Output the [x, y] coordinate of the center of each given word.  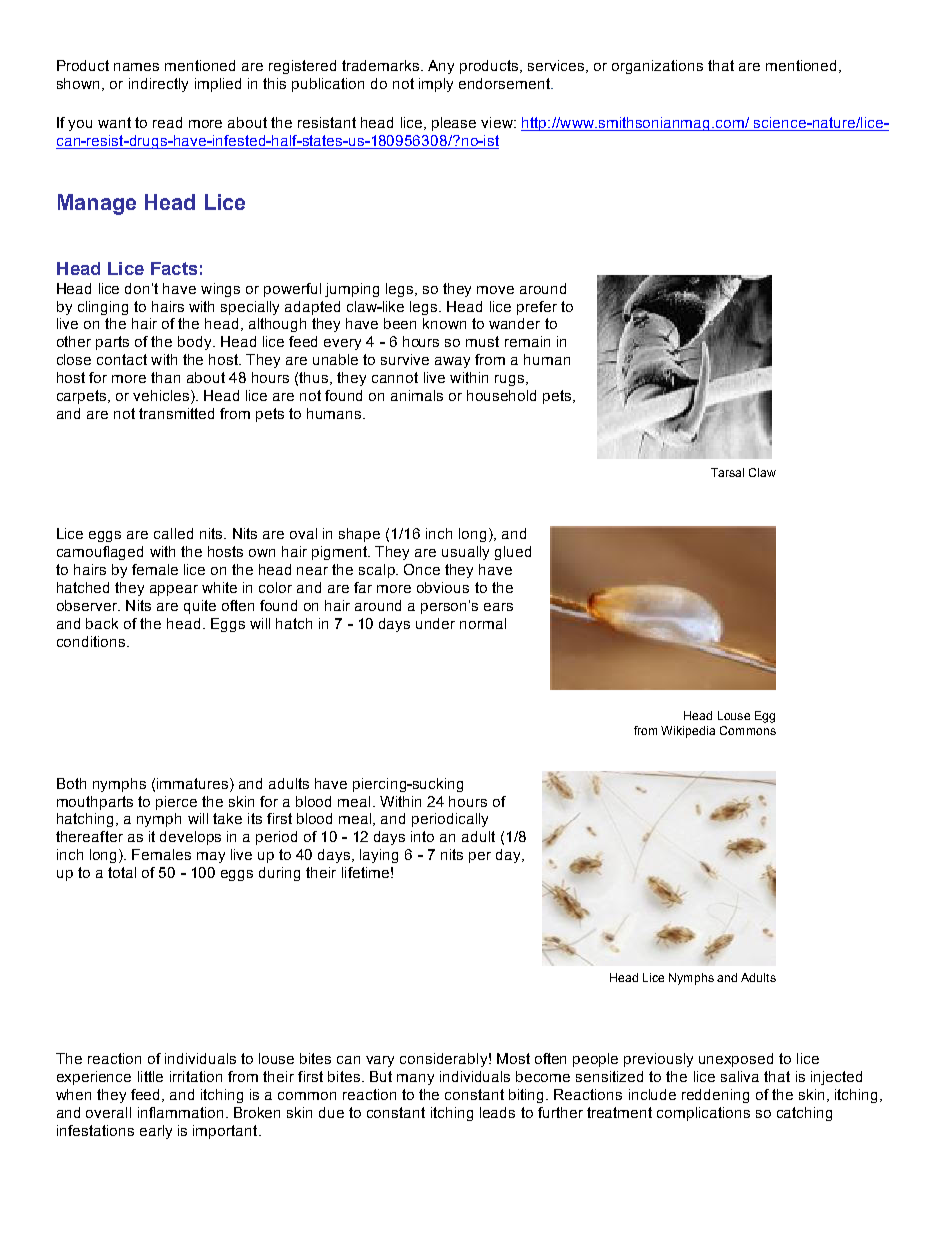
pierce [176, 803]
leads [497, 1112]
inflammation [180, 1112]
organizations [657, 67]
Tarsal [727, 472]
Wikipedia [688, 732]
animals [417, 395]
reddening [715, 1096]
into [422, 836]
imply [436, 85]
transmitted [176, 413]
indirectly [158, 85]
